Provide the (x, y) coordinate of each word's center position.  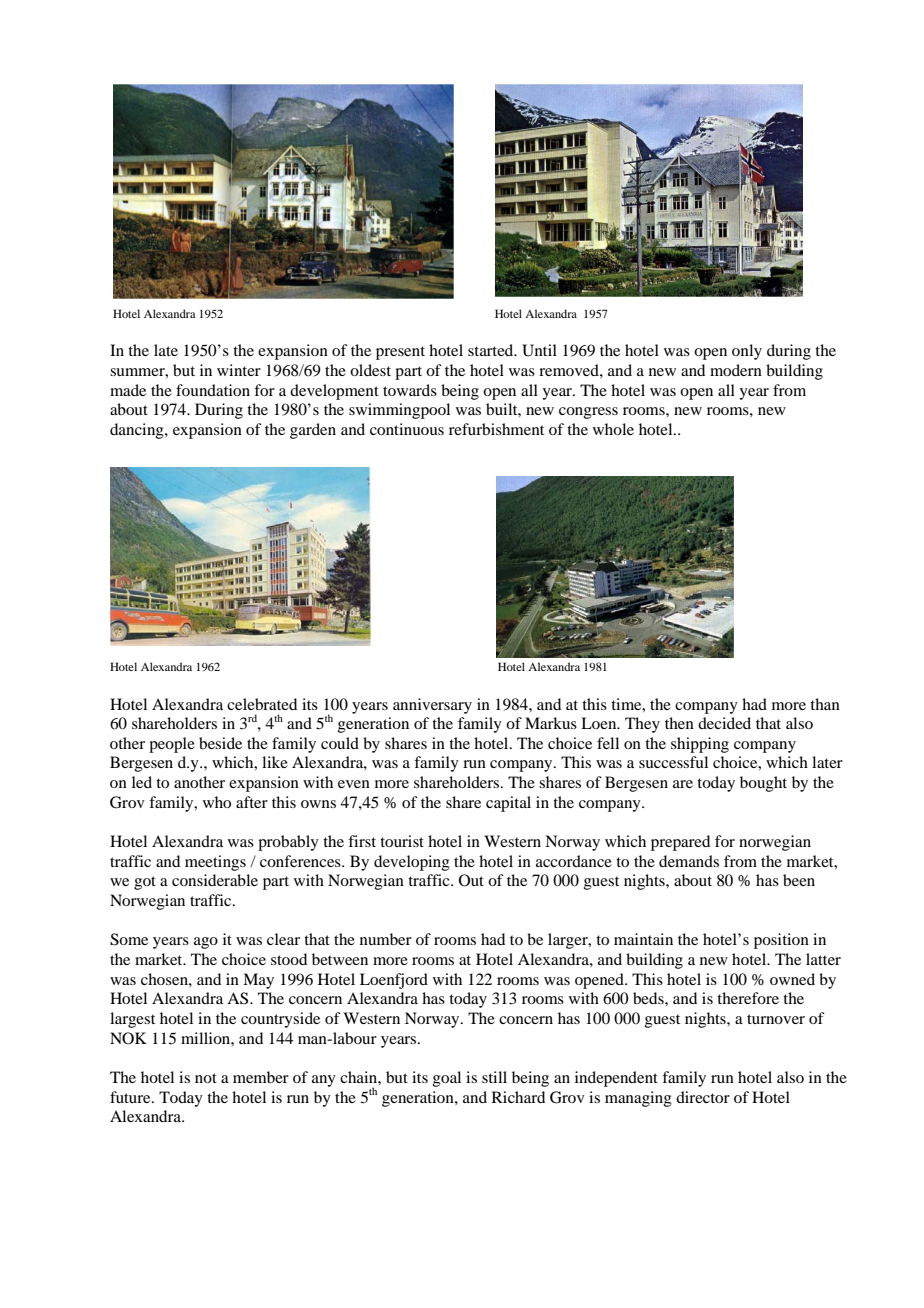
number (386, 939)
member (261, 1077)
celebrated (262, 704)
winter (239, 370)
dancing (138, 431)
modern (736, 370)
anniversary (432, 706)
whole (613, 429)
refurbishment (496, 429)
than (825, 704)
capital (508, 804)
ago (206, 943)
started (492, 350)
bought (763, 784)
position (781, 941)
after (252, 802)
